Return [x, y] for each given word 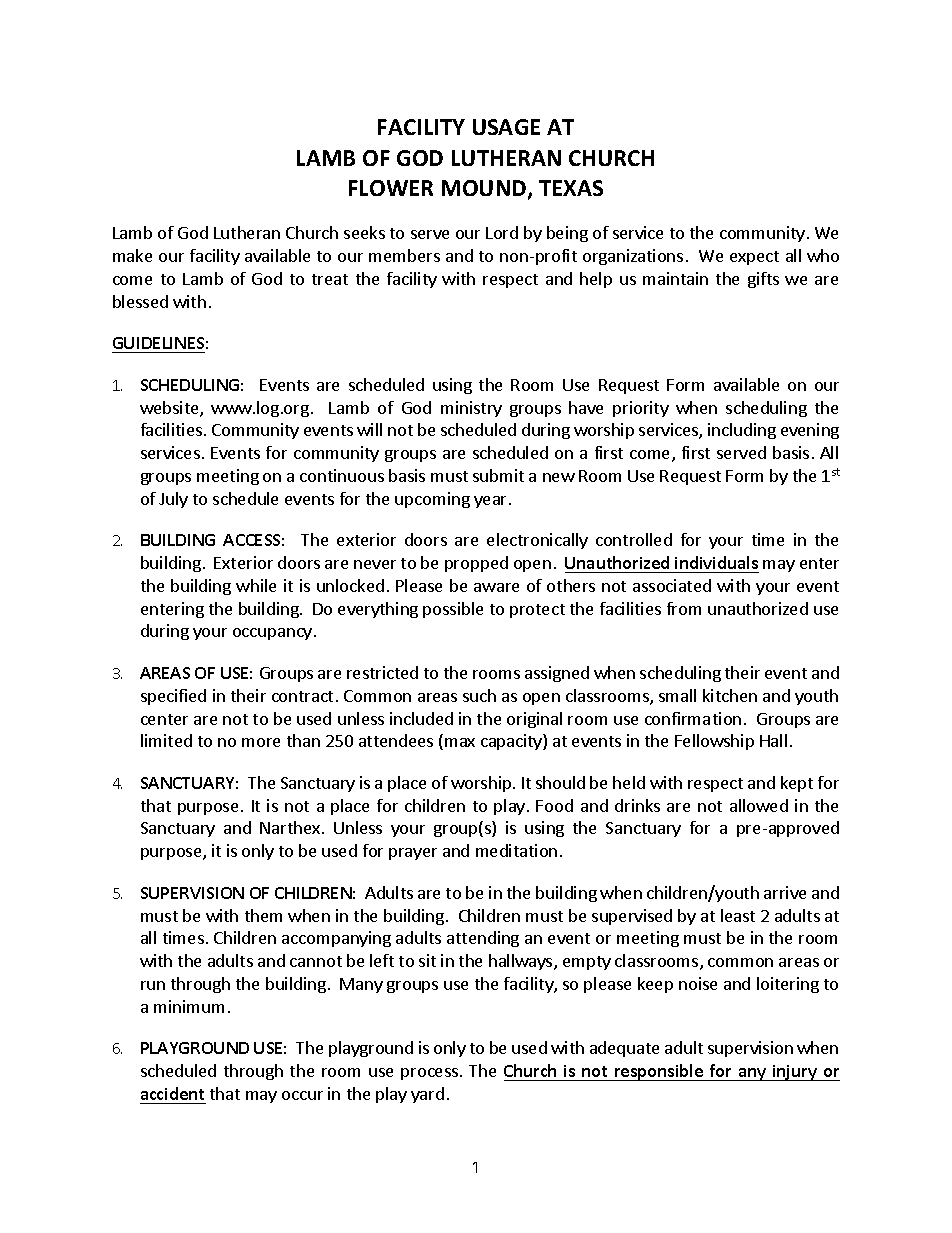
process [431, 1074]
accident [172, 1093]
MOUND [485, 189]
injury [795, 1073]
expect [754, 258]
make [132, 255]
